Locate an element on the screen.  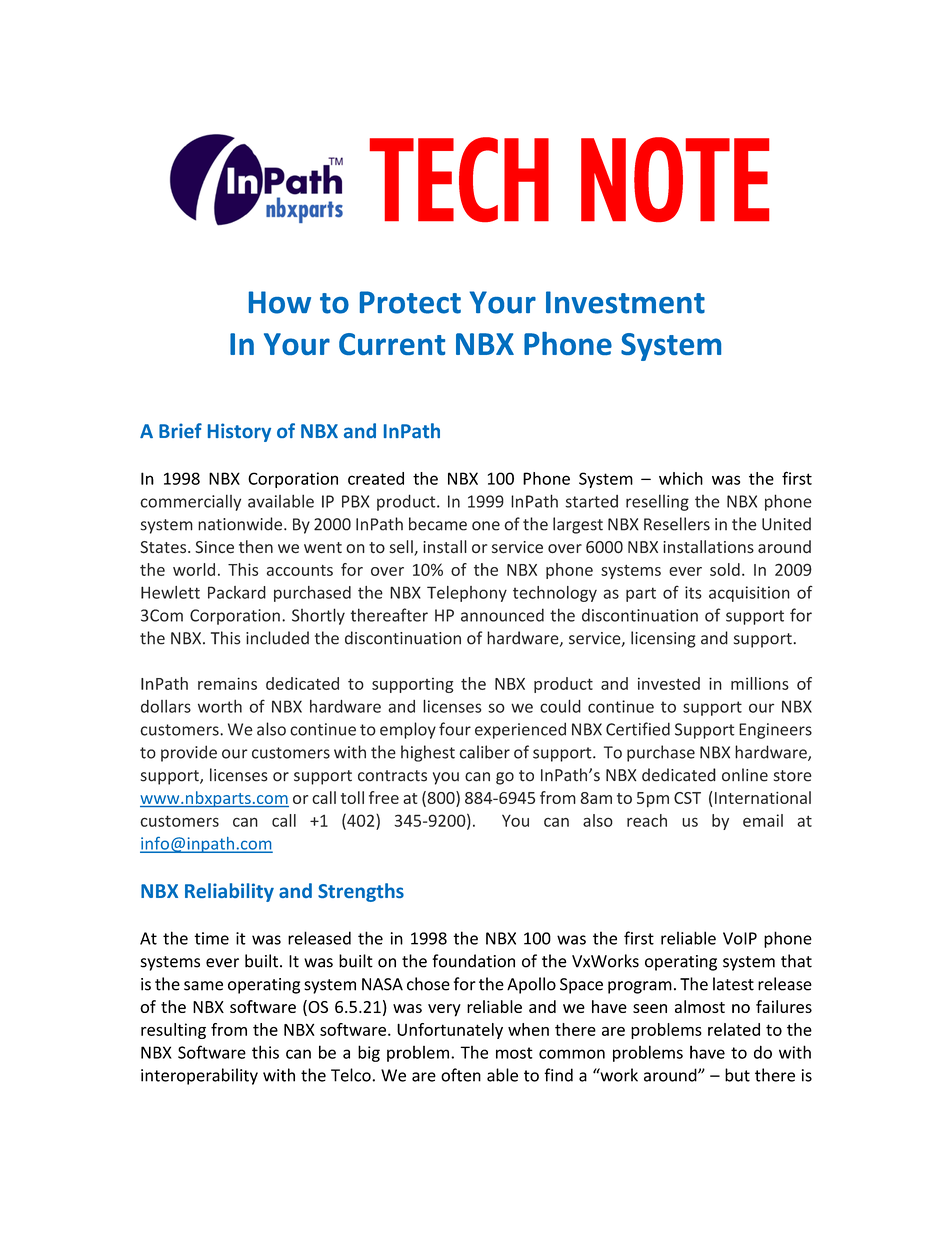
interoperability is located at coordinates (199, 1076).
